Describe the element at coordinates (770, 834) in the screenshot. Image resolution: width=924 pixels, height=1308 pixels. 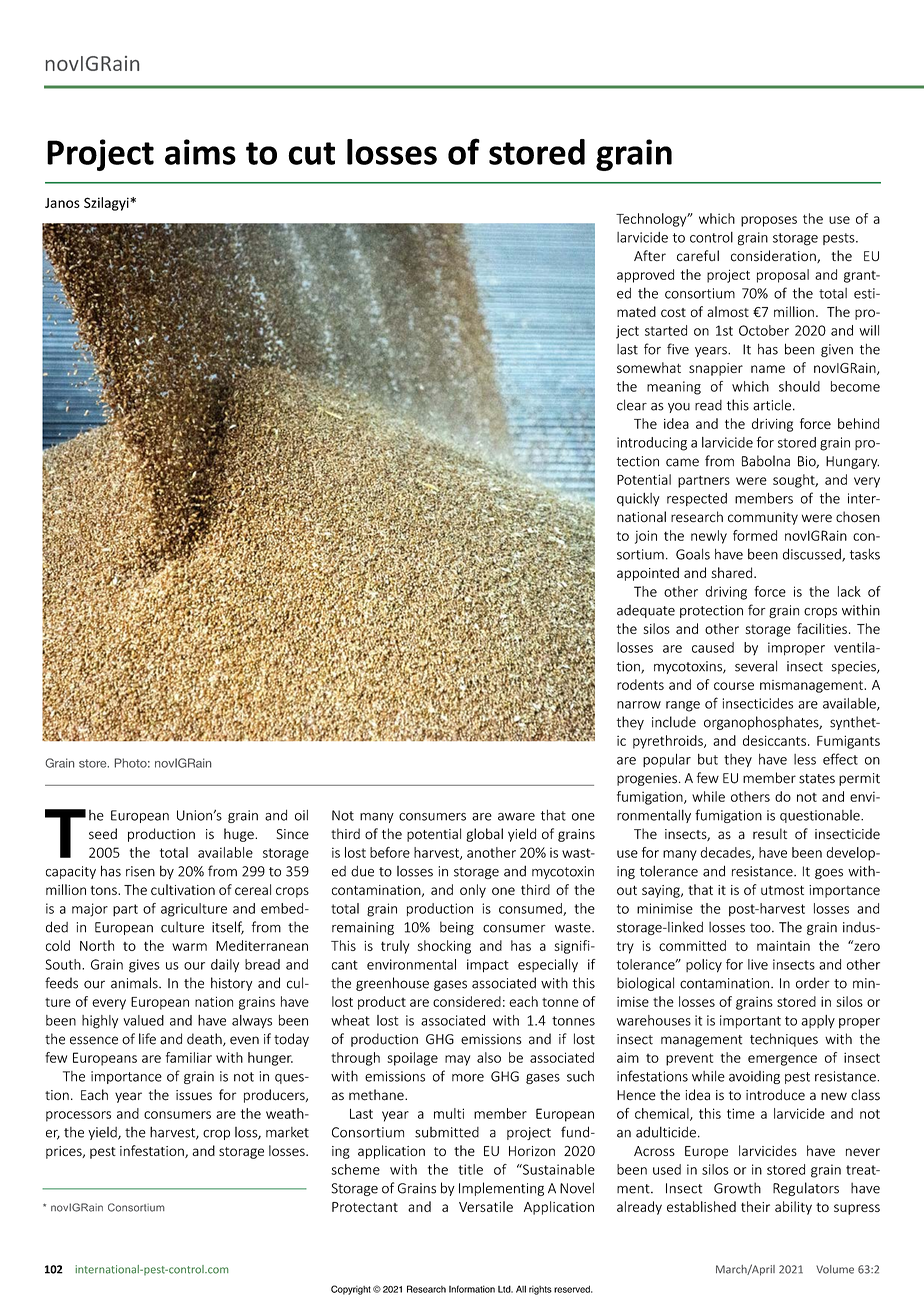
I see `result` at that location.
